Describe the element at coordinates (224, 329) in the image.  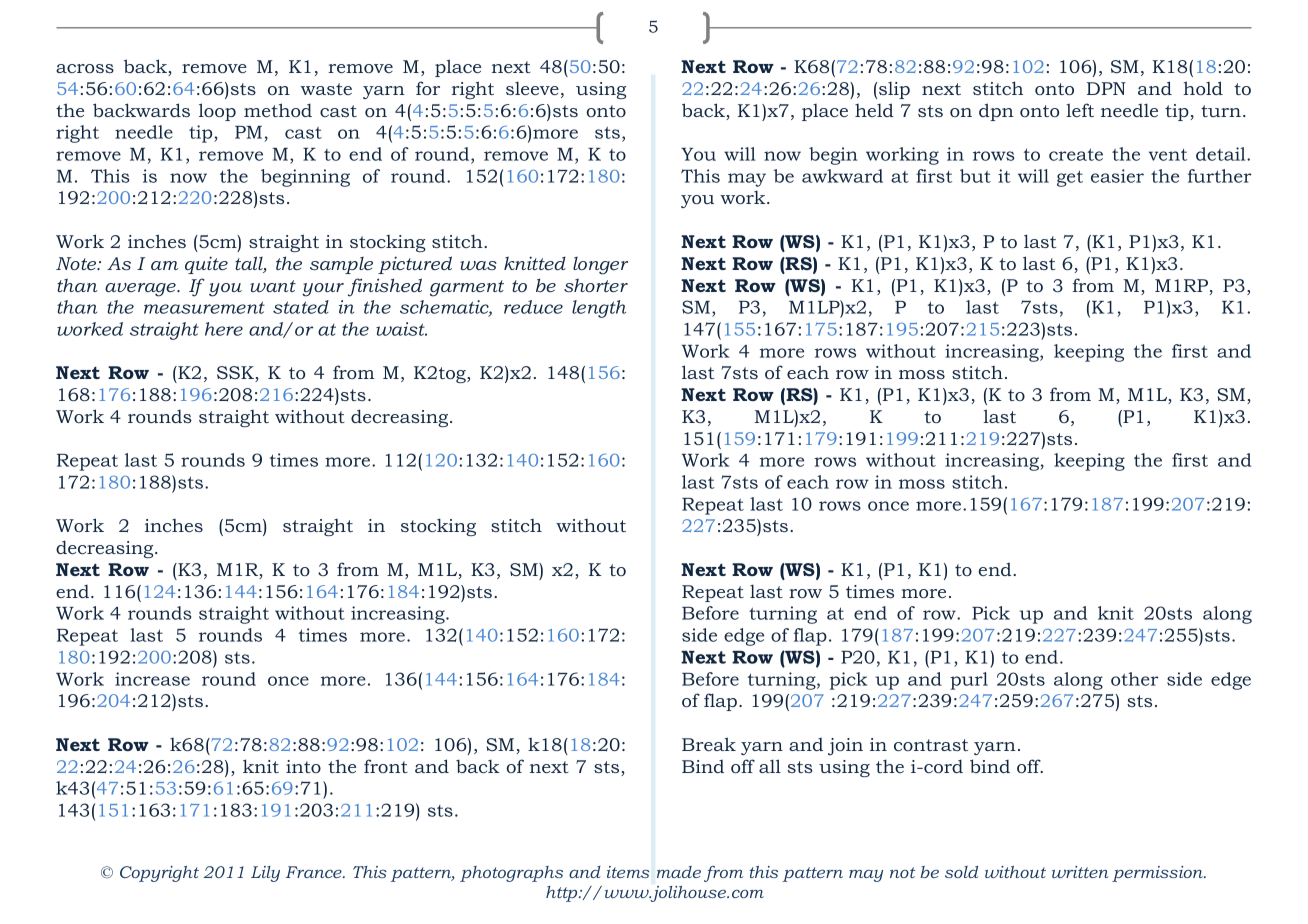
I see `here` at that location.
